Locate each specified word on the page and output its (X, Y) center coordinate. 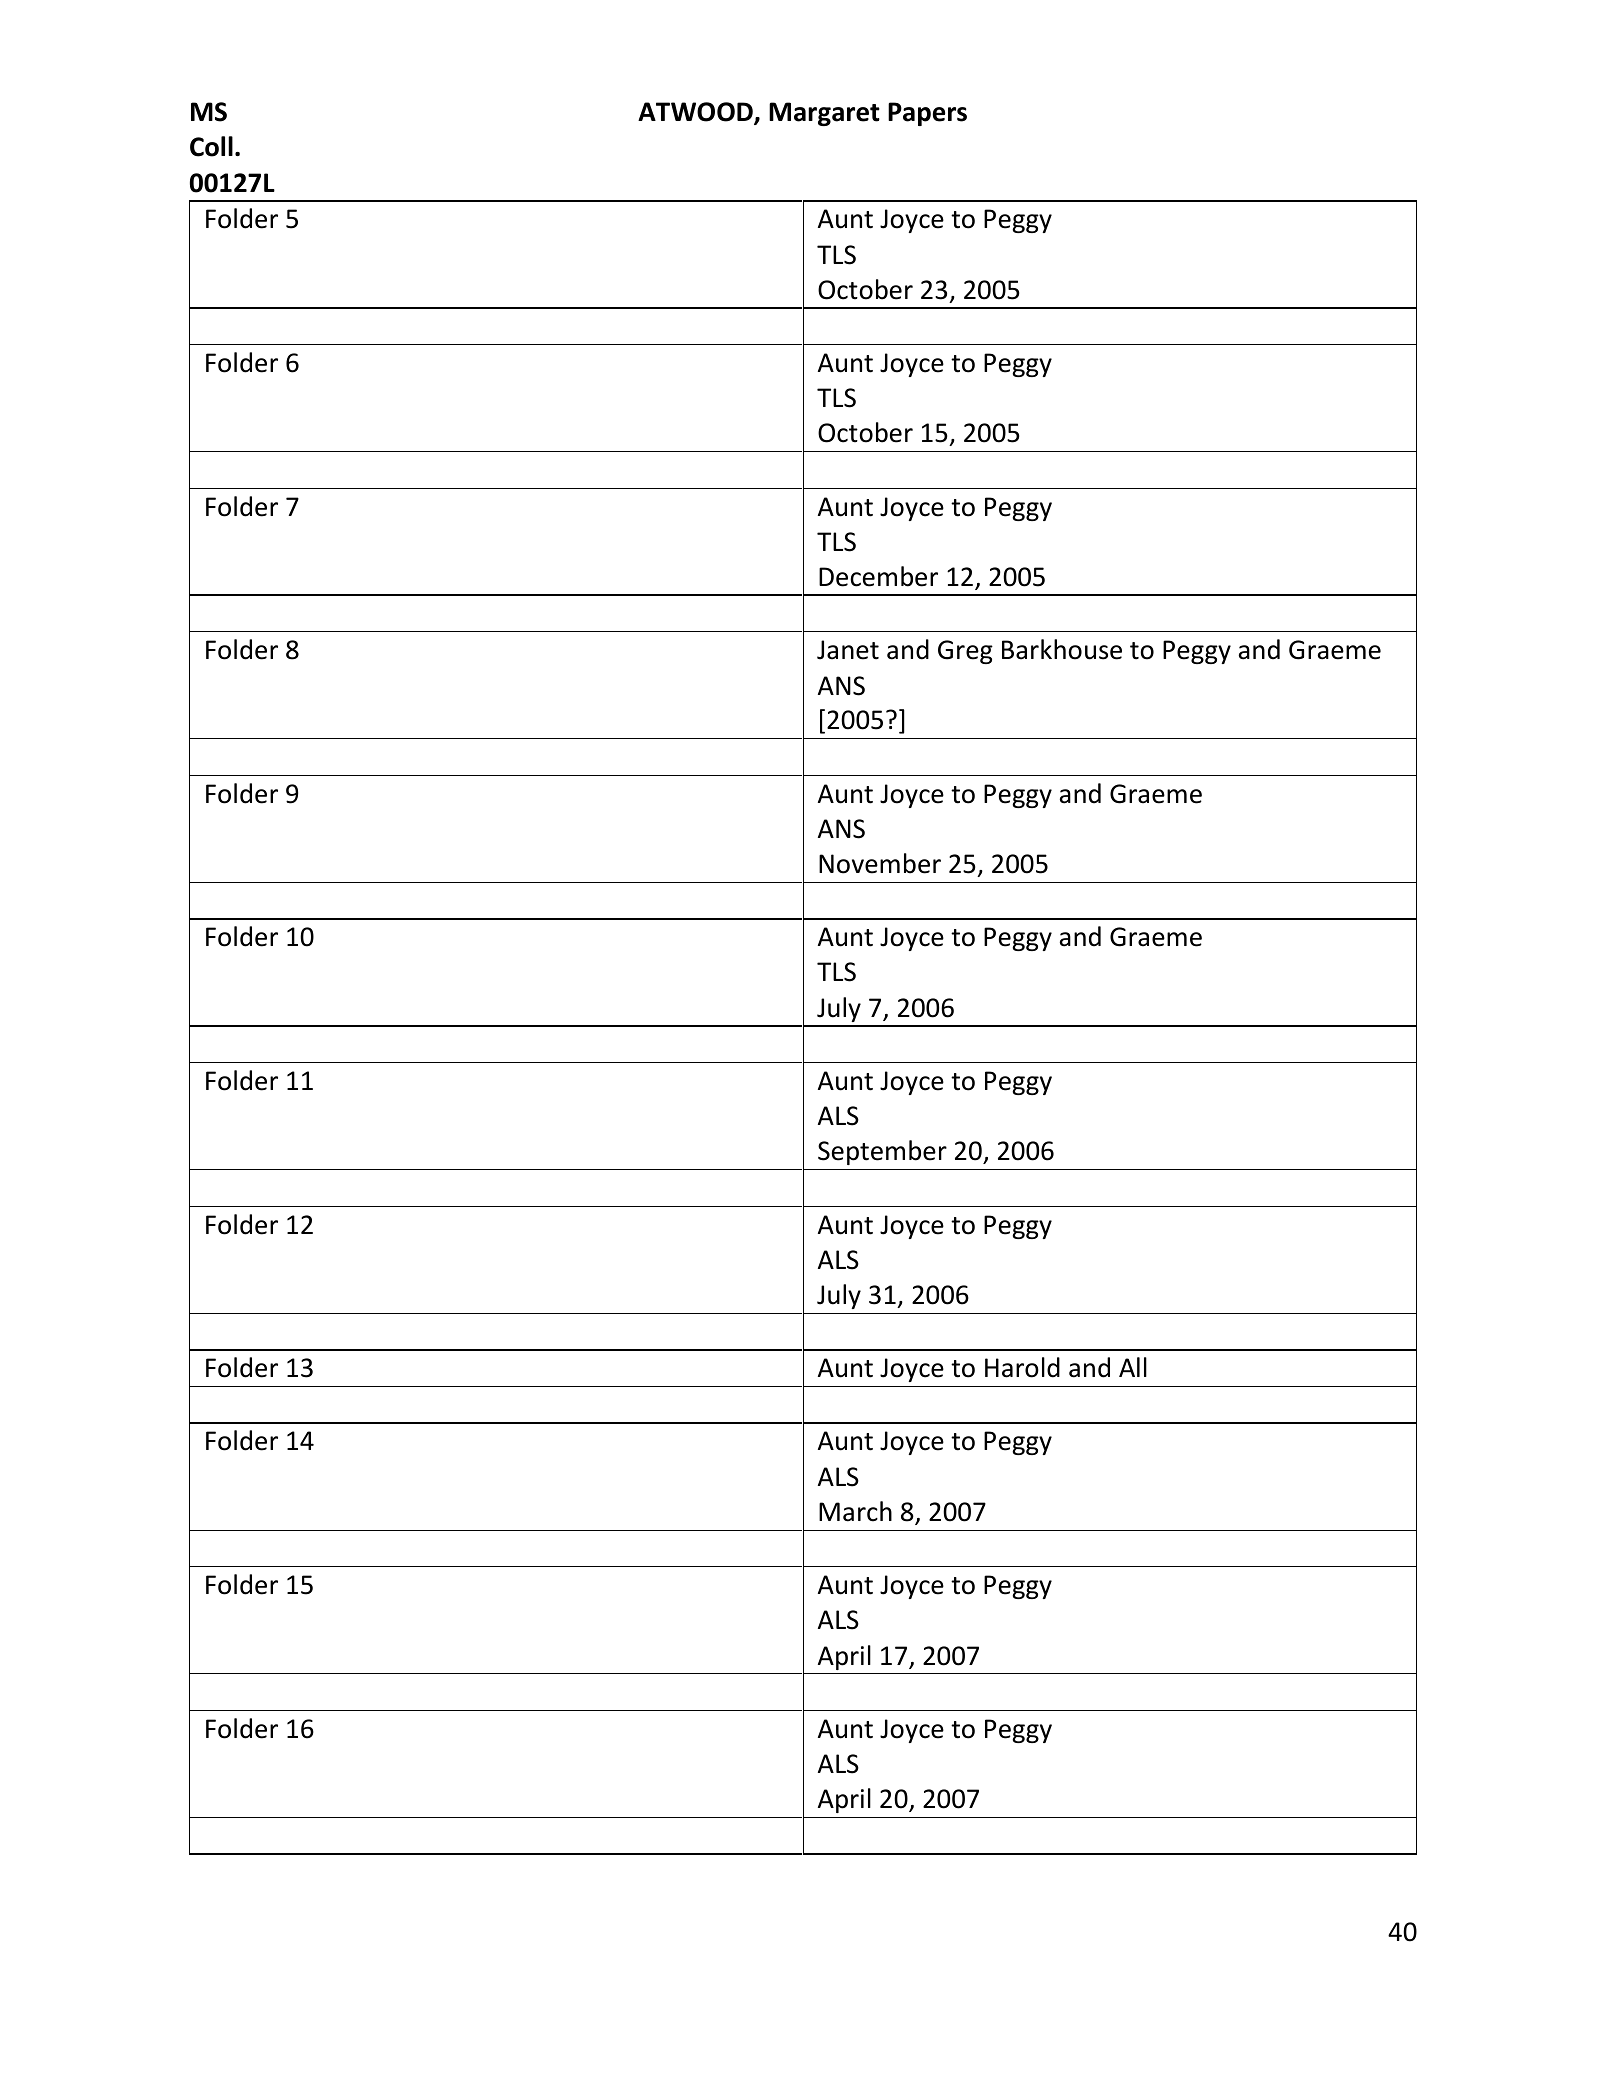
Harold (1022, 1367)
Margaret (824, 114)
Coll (211, 146)
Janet (848, 650)
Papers (927, 114)
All (1133, 1367)
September (882, 1152)
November (880, 863)
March (855, 1511)
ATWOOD (696, 113)
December (878, 576)
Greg (965, 652)
